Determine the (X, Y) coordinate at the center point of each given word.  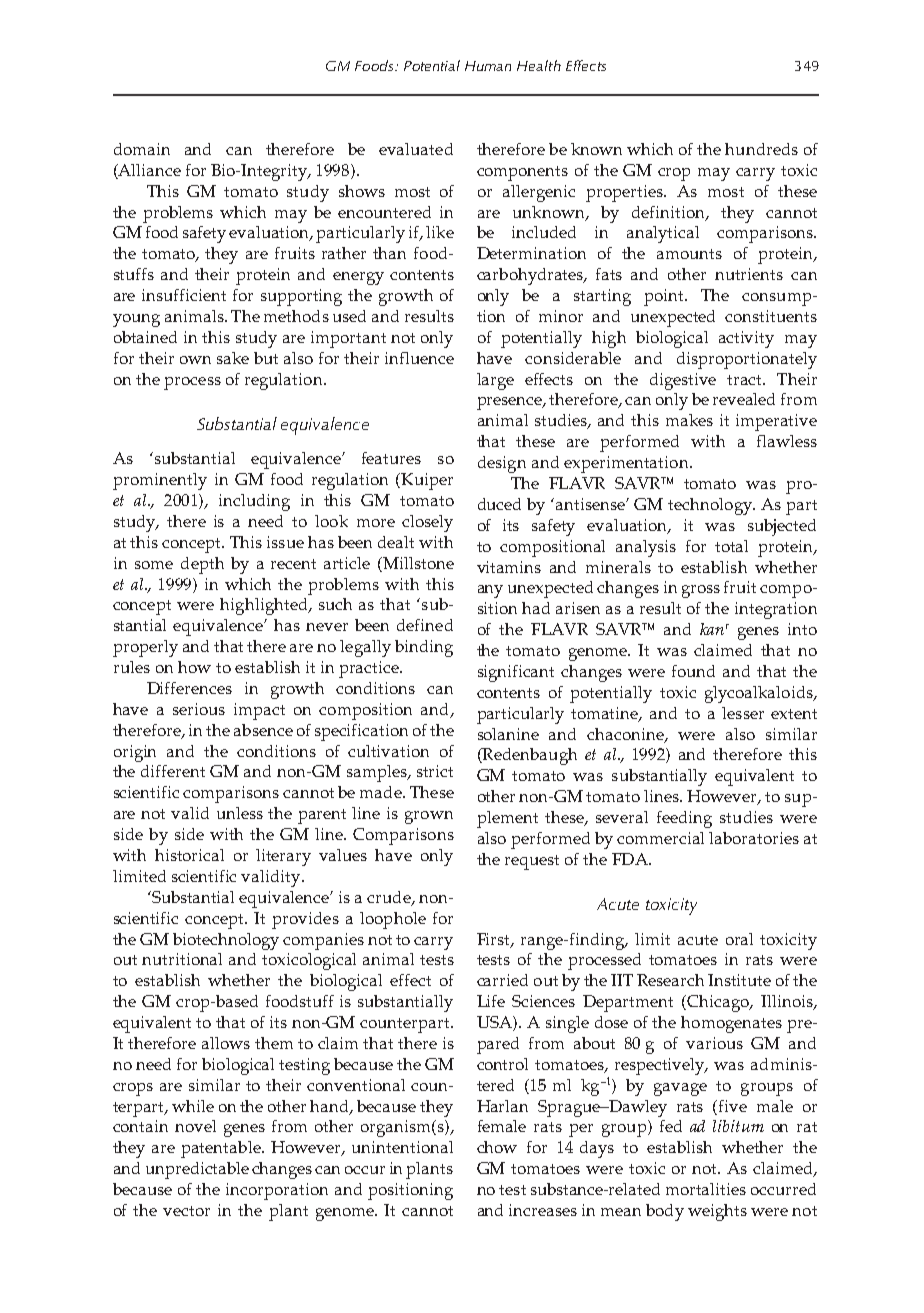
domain (142, 149)
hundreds (761, 149)
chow (497, 1147)
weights (717, 1212)
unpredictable (197, 1170)
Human (488, 66)
